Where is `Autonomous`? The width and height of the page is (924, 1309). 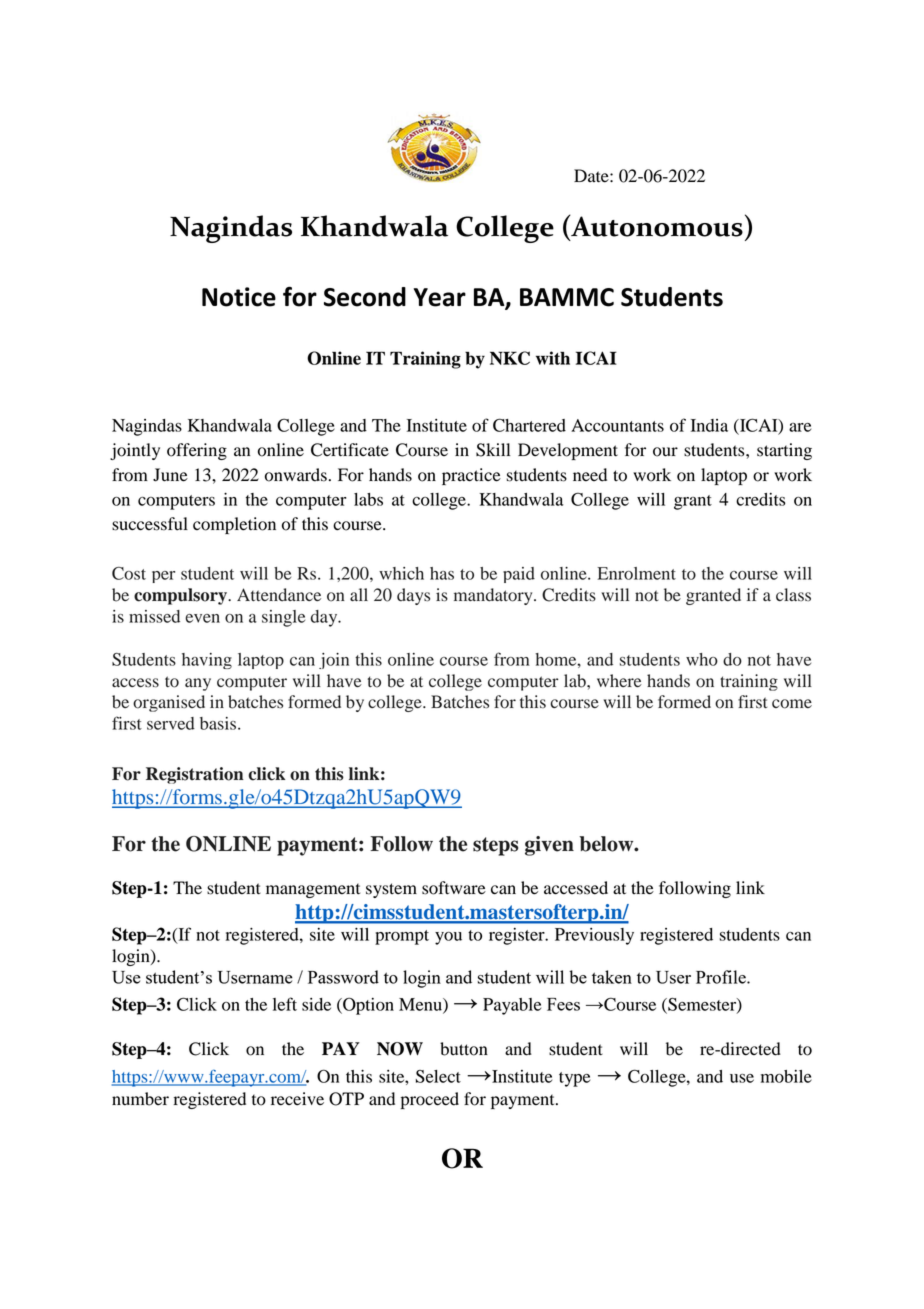
Autonomous is located at coordinates (656, 225).
